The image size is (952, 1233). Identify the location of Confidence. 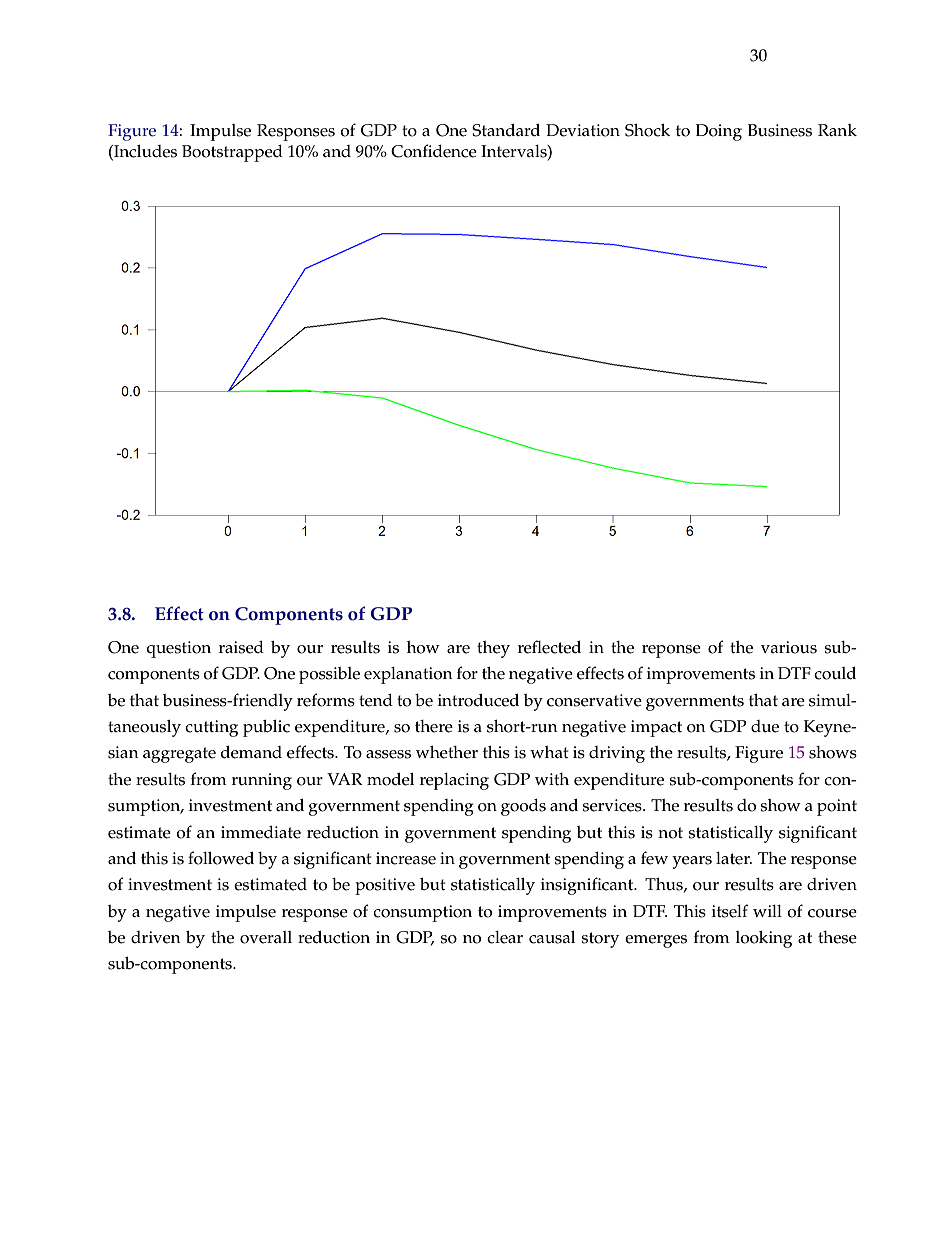
(434, 151).
